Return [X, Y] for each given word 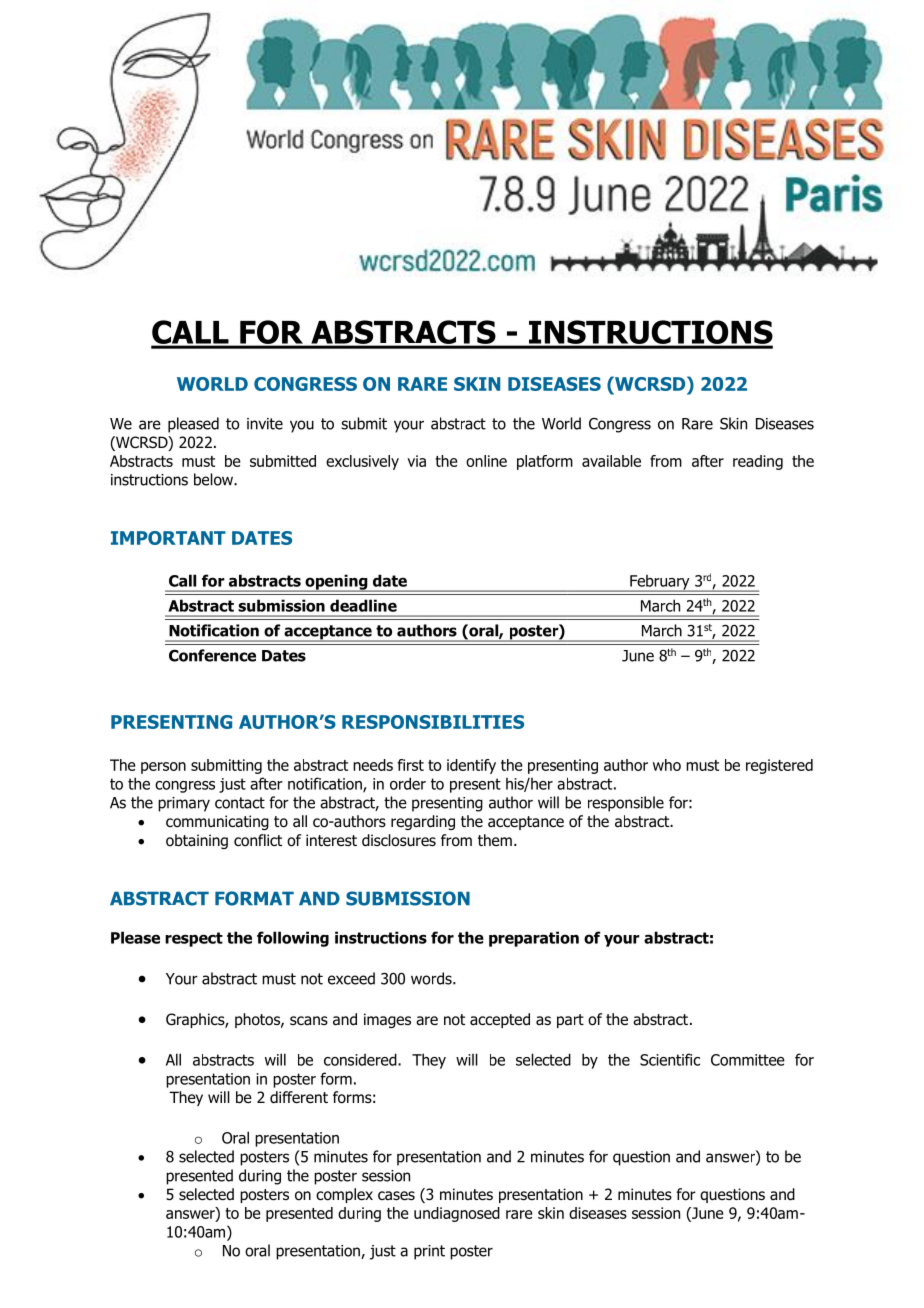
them [495, 840]
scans [309, 1021]
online [486, 461]
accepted [500, 1020]
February [660, 583]
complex [344, 1195]
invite [265, 424]
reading [758, 462]
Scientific [670, 1059]
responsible [626, 804]
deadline [363, 605]
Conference [212, 655]
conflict [258, 840]
